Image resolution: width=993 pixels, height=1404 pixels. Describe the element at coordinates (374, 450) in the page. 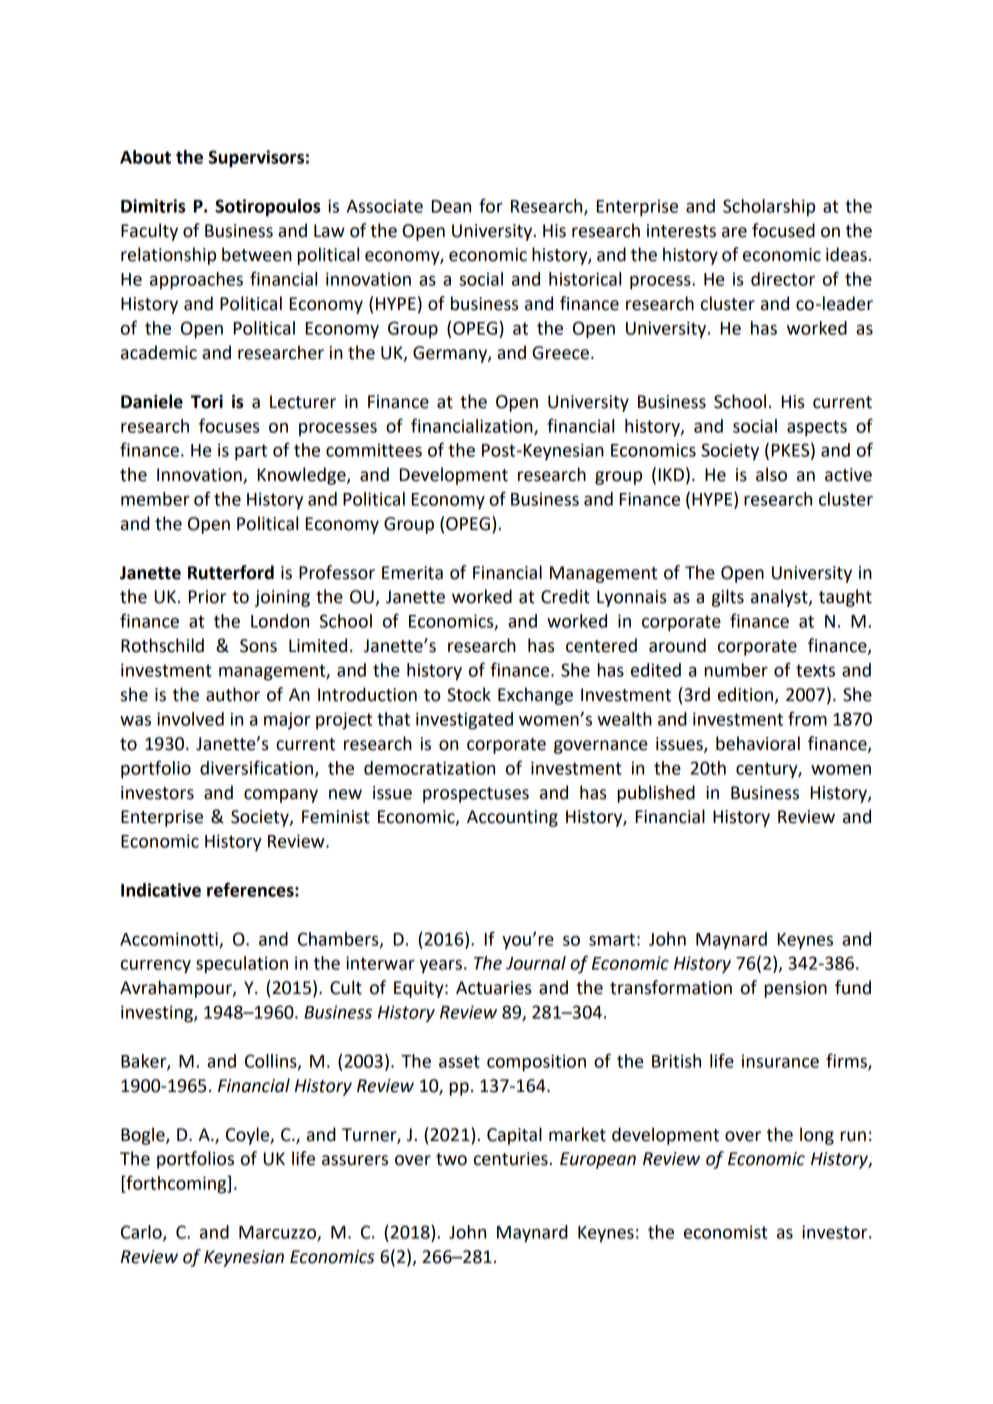

I see `committees` at that location.
